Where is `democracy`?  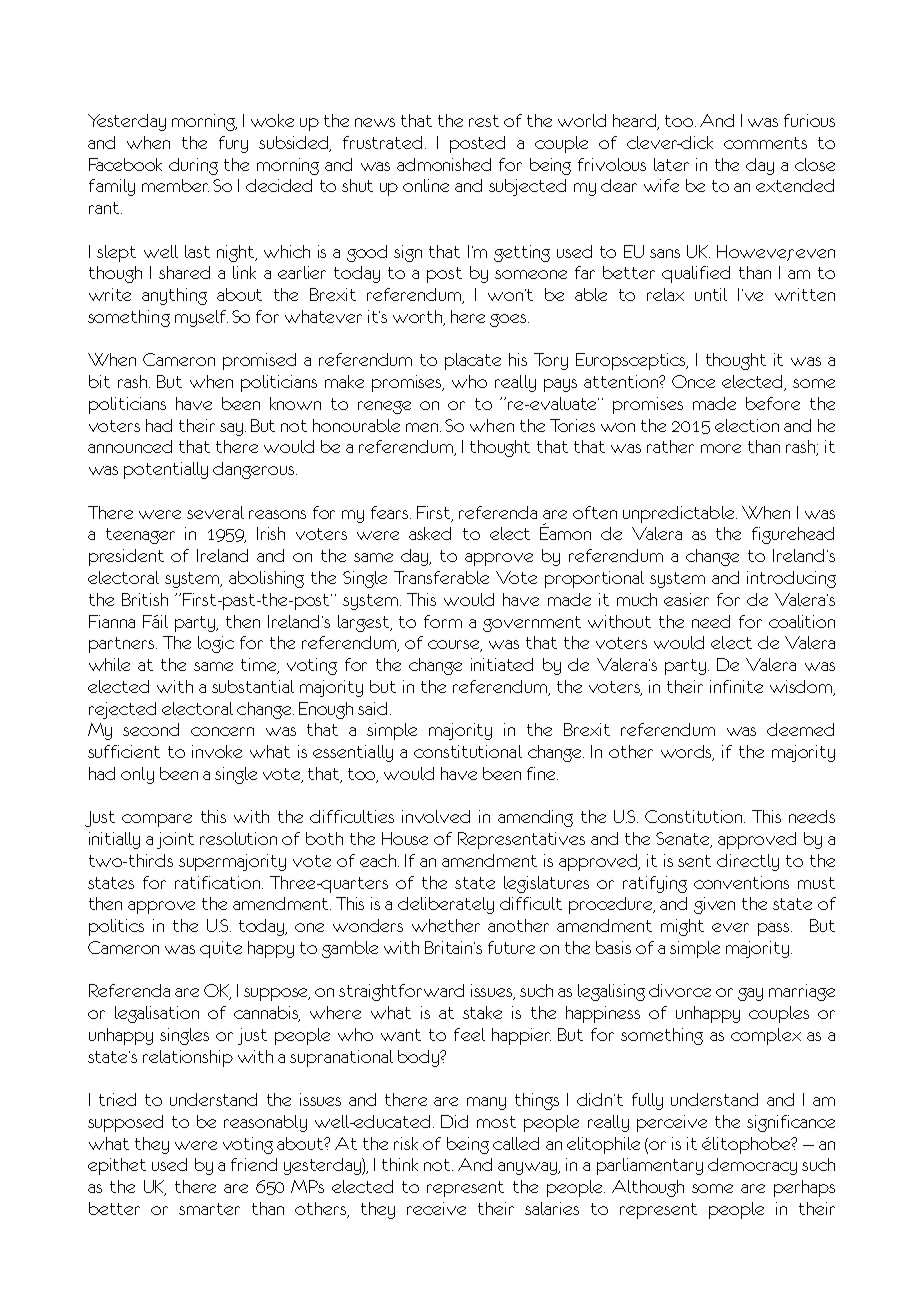 democracy is located at coordinates (752, 1166).
